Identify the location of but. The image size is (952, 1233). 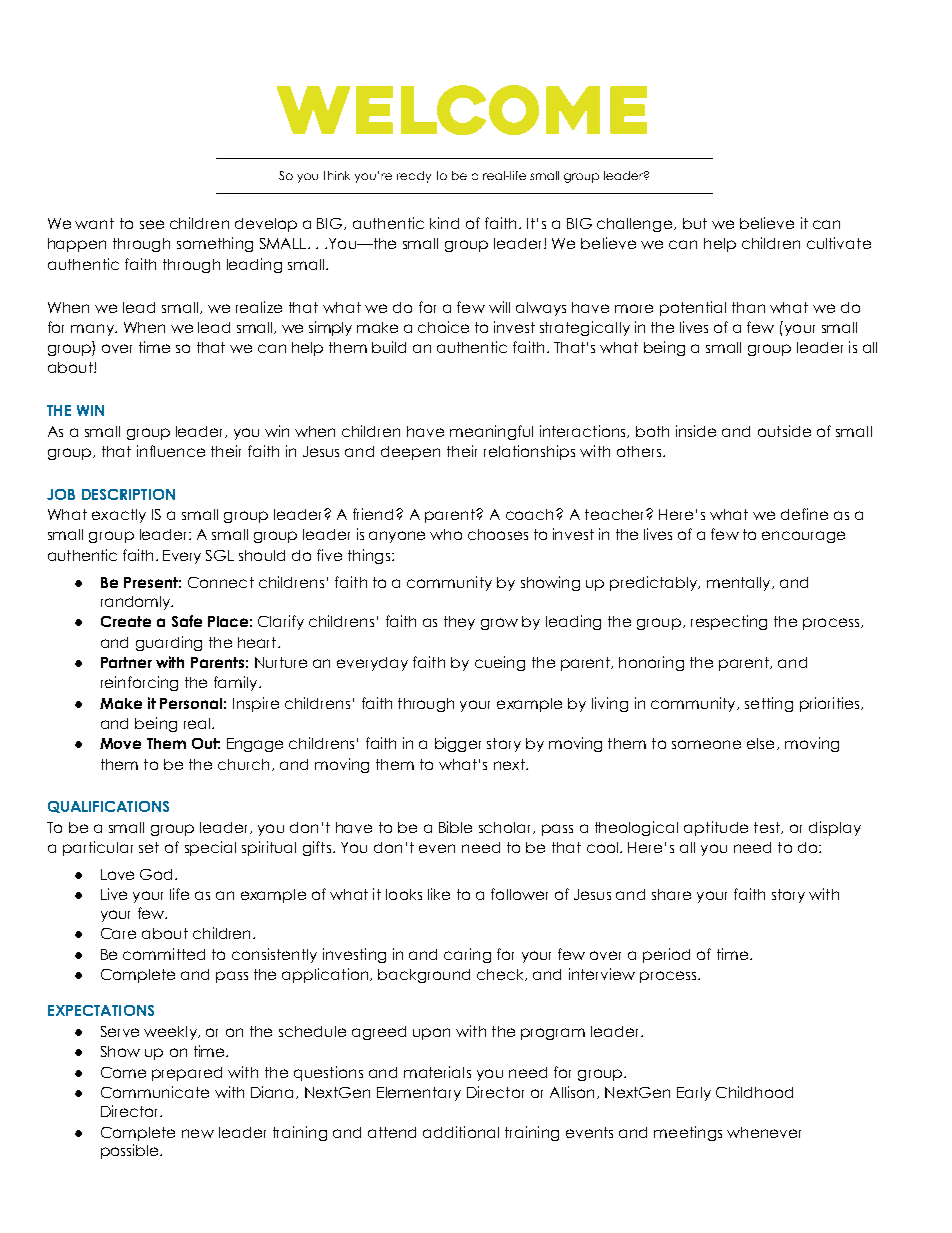
(695, 223).
